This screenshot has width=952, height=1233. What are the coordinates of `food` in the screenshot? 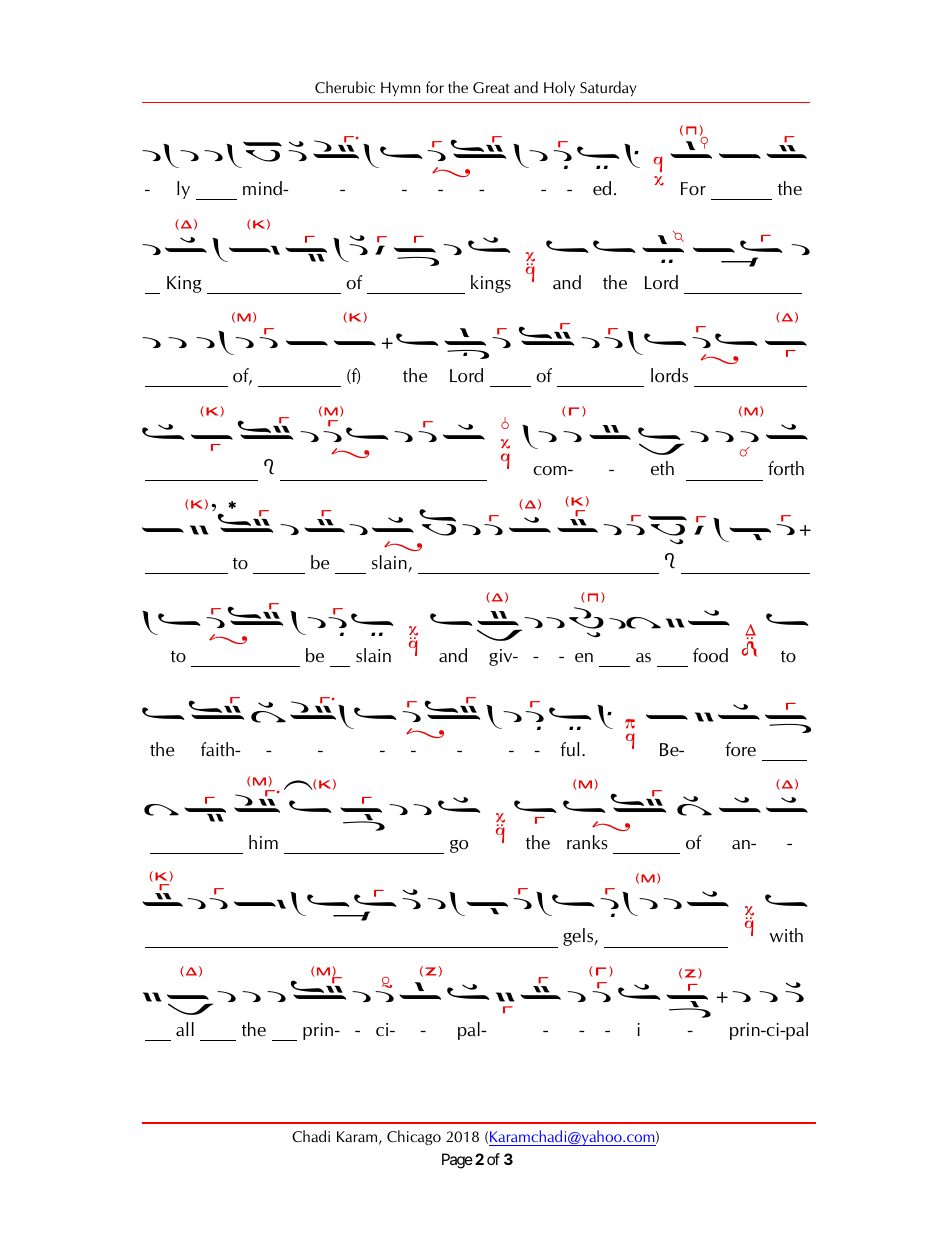 It's located at (710, 655).
